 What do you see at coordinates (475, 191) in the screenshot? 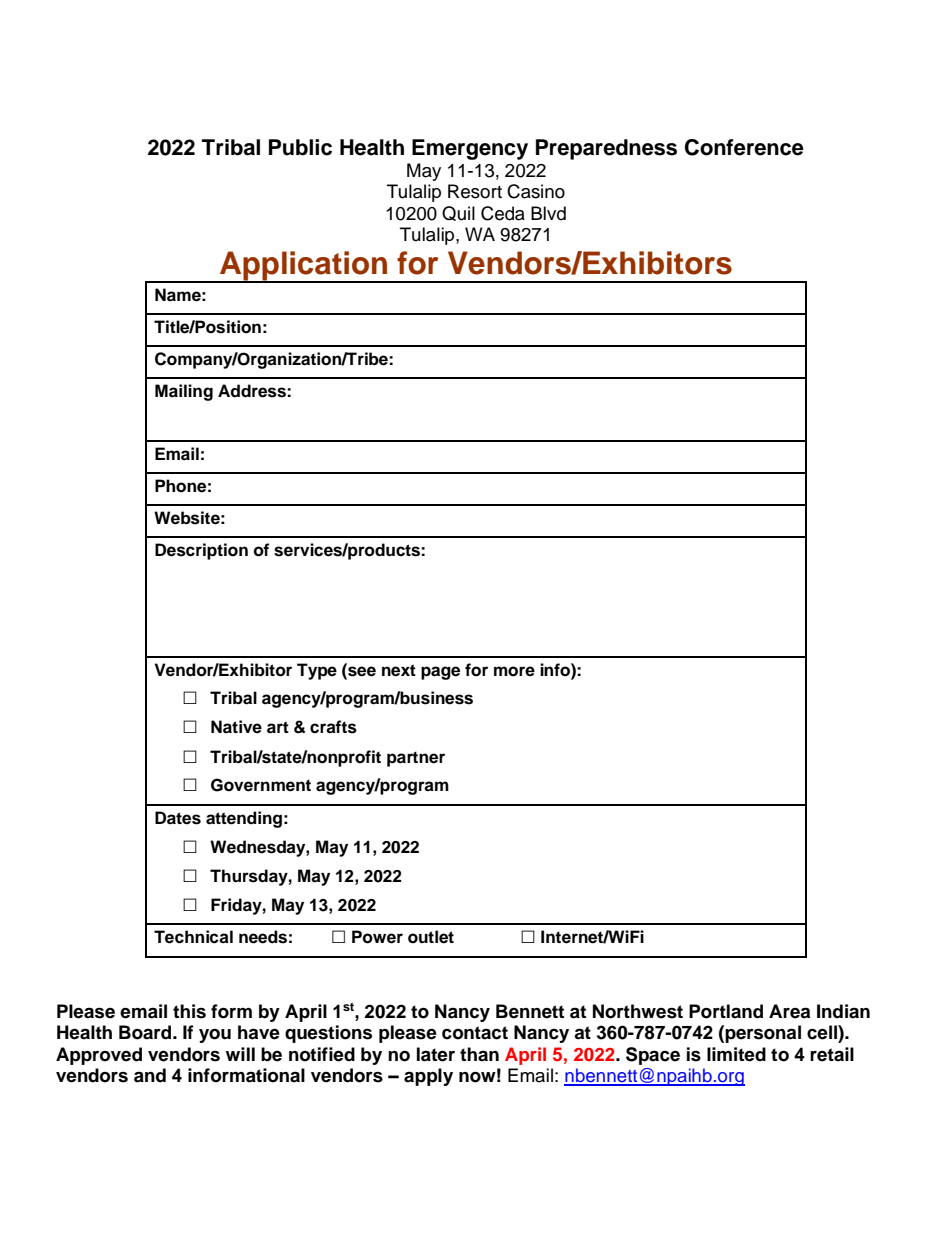
I see `Resort` at bounding box center [475, 191].
